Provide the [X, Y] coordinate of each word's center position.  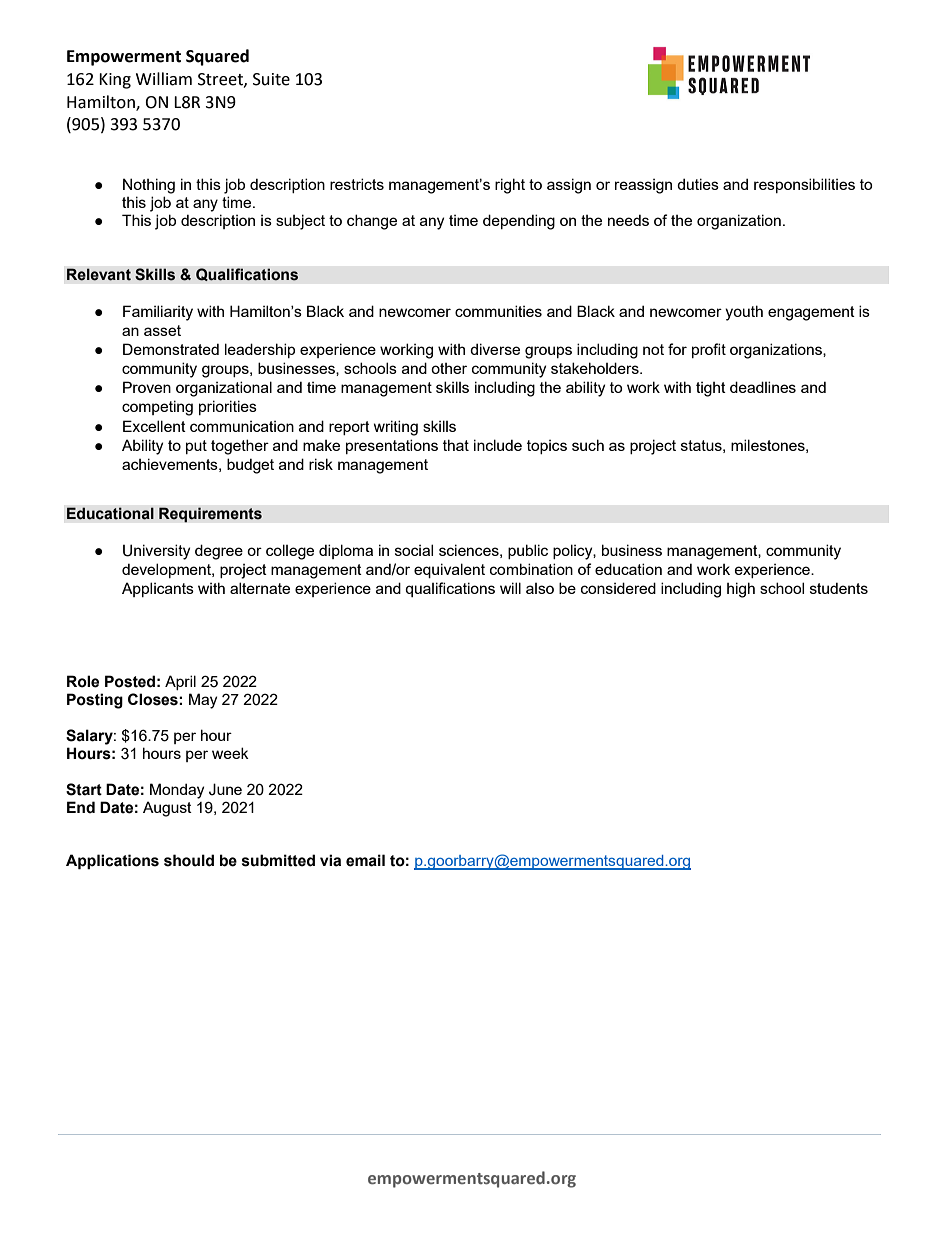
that [456, 445]
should [189, 860]
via [330, 860]
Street [221, 80]
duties [698, 184]
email [365, 860]
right [510, 186]
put [196, 447]
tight [711, 389]
